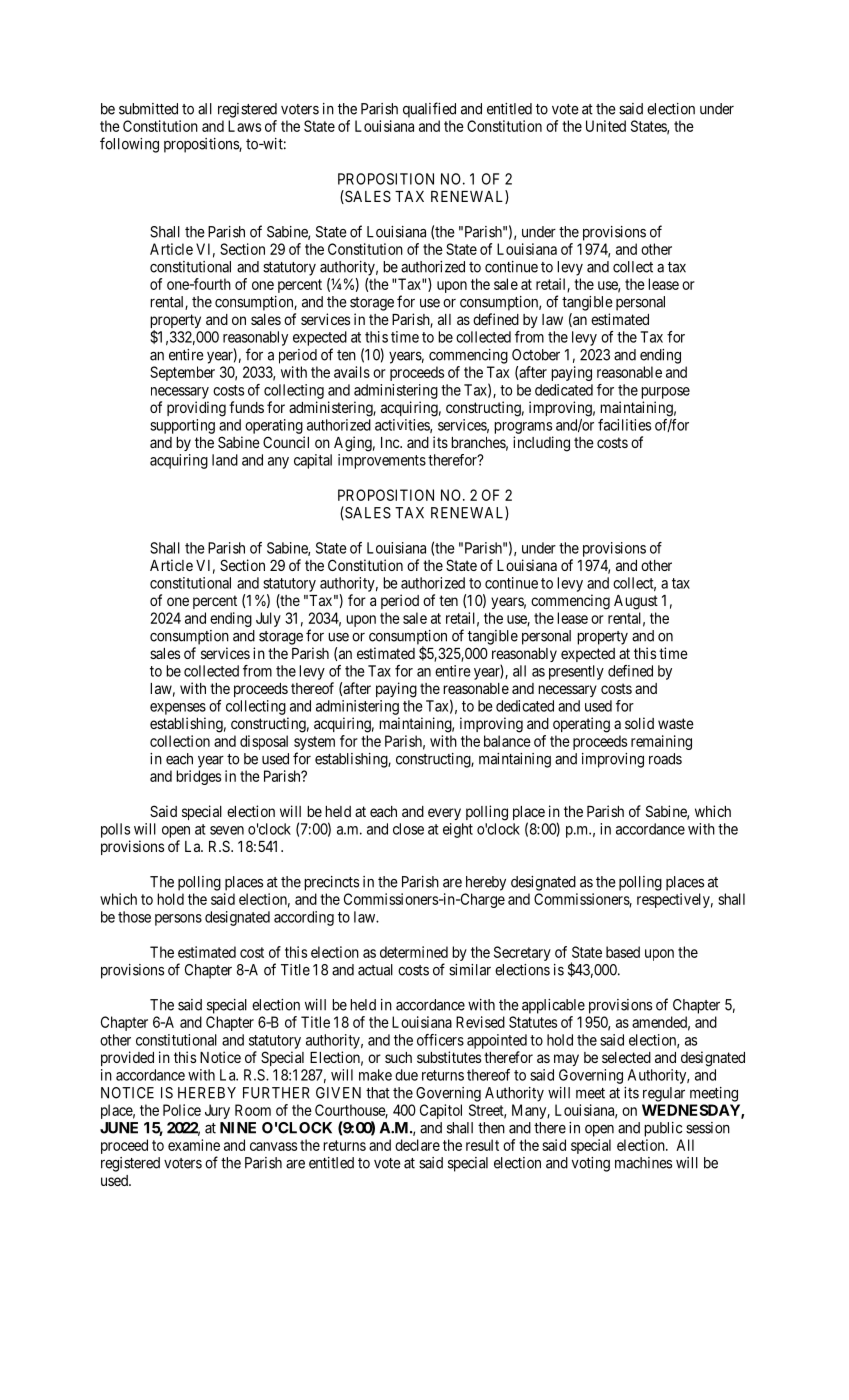 Image resolution: width=849 pixels, height=1400 pixels. Describe the element at coordinates (623, 952) in the screenshot. I see `based` at that location.
